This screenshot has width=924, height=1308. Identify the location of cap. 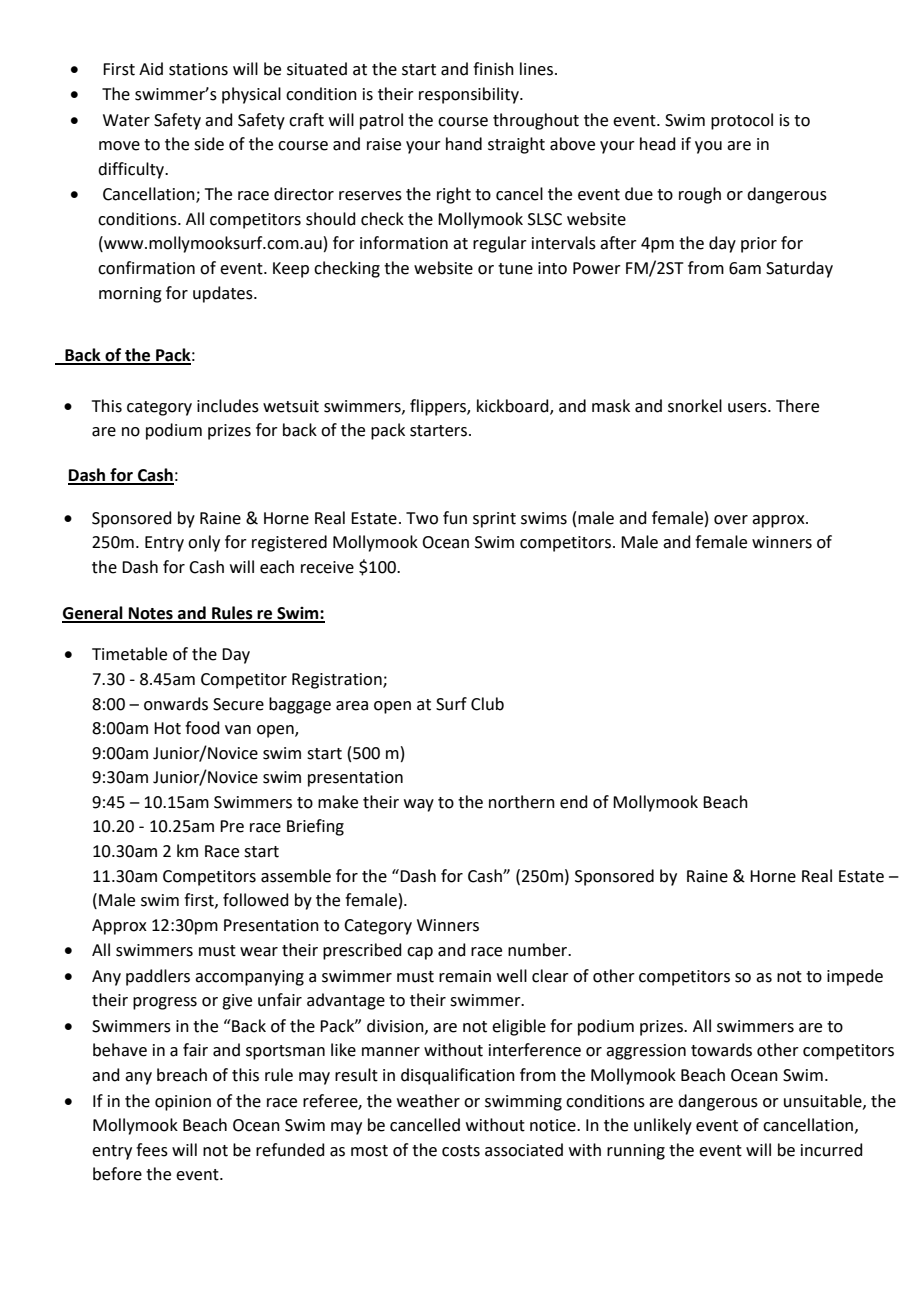
(420, 953).
